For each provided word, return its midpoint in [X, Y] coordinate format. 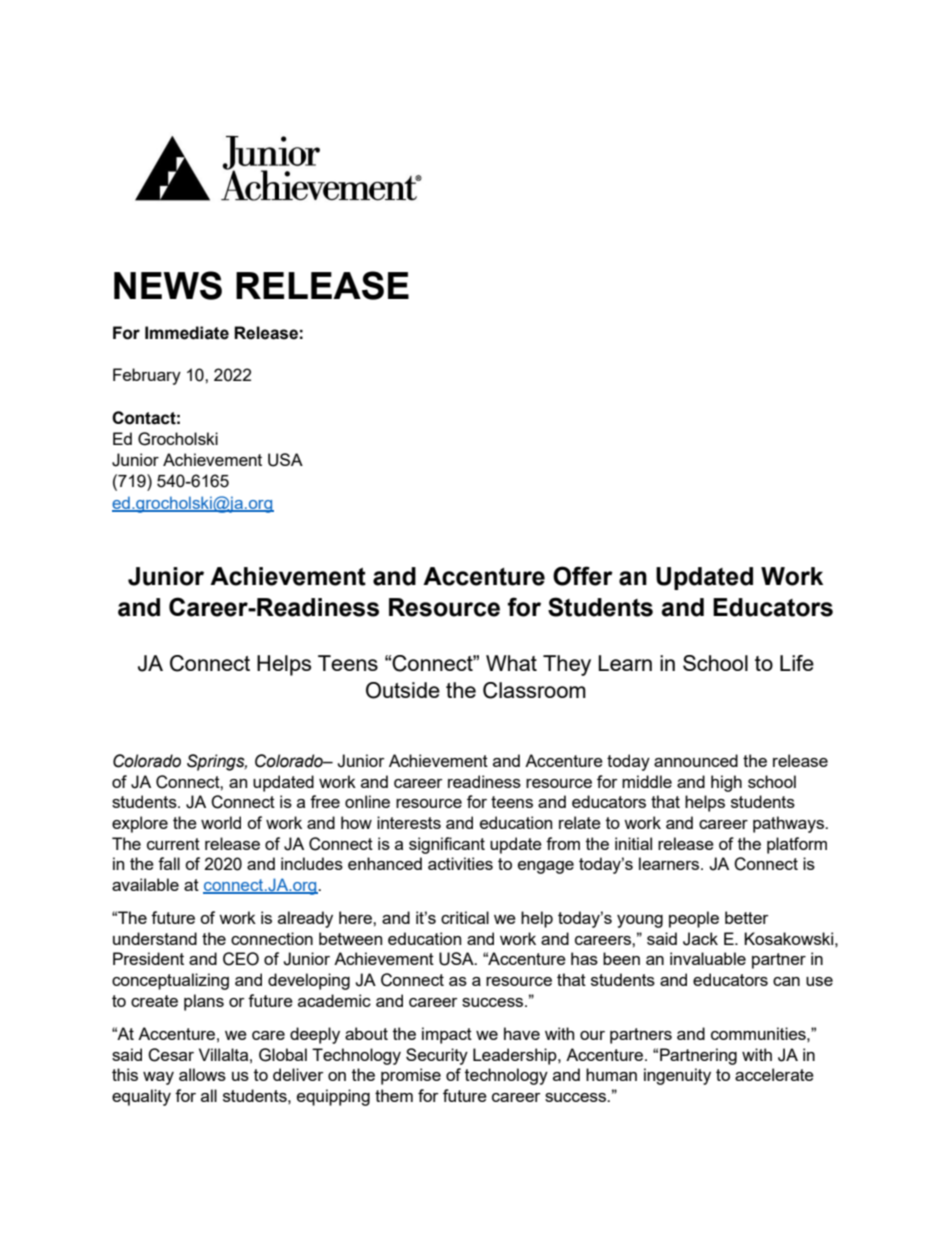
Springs [217, 762]
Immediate [187, 333]
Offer [583, 576]
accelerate [774, 1074]
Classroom [534, 690]
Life [797, 663]
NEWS [168, 285]
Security [437, 1056]
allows [202, 1074]
